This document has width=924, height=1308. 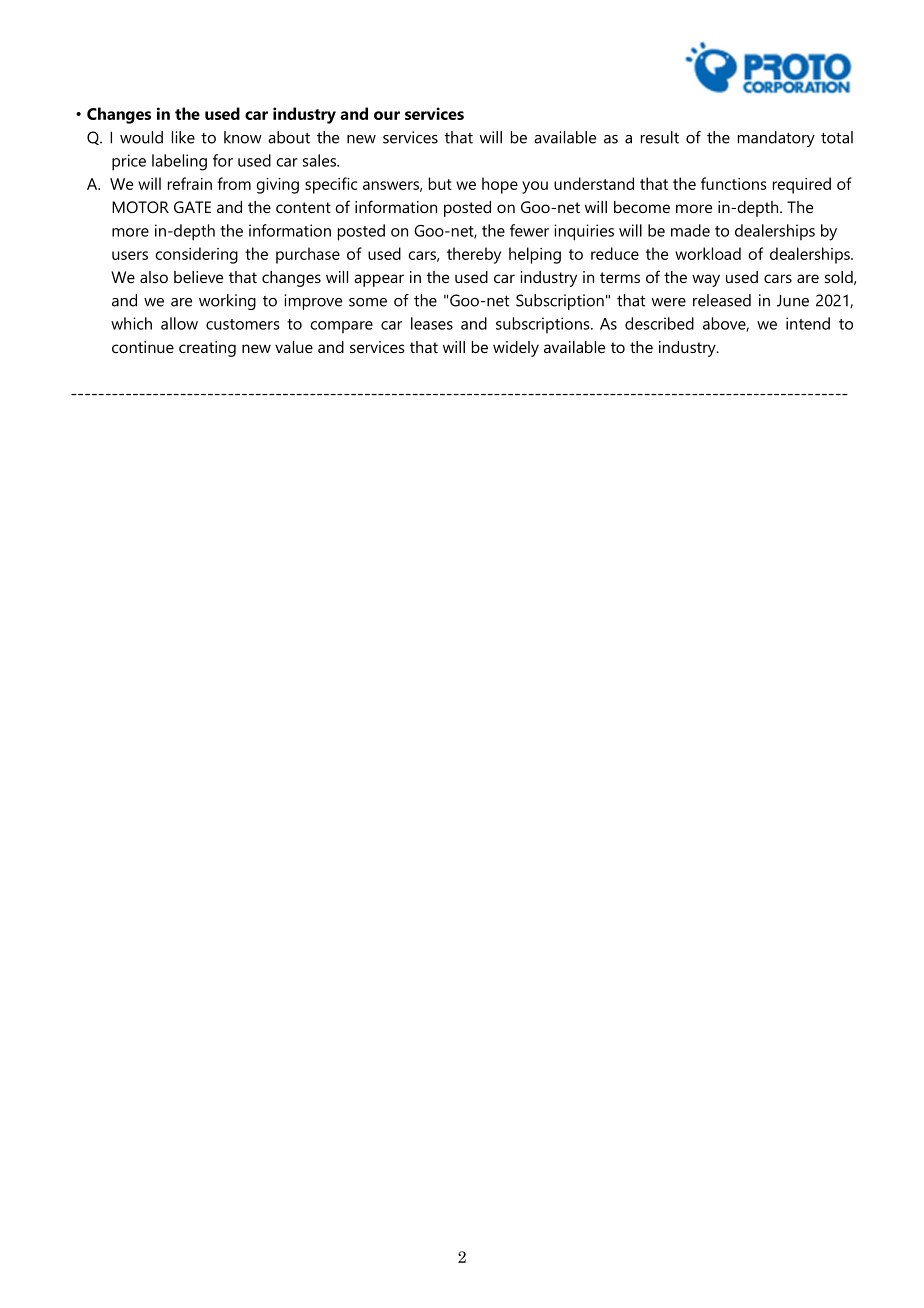 I want to click on hope, so click(x=500, y=185).
